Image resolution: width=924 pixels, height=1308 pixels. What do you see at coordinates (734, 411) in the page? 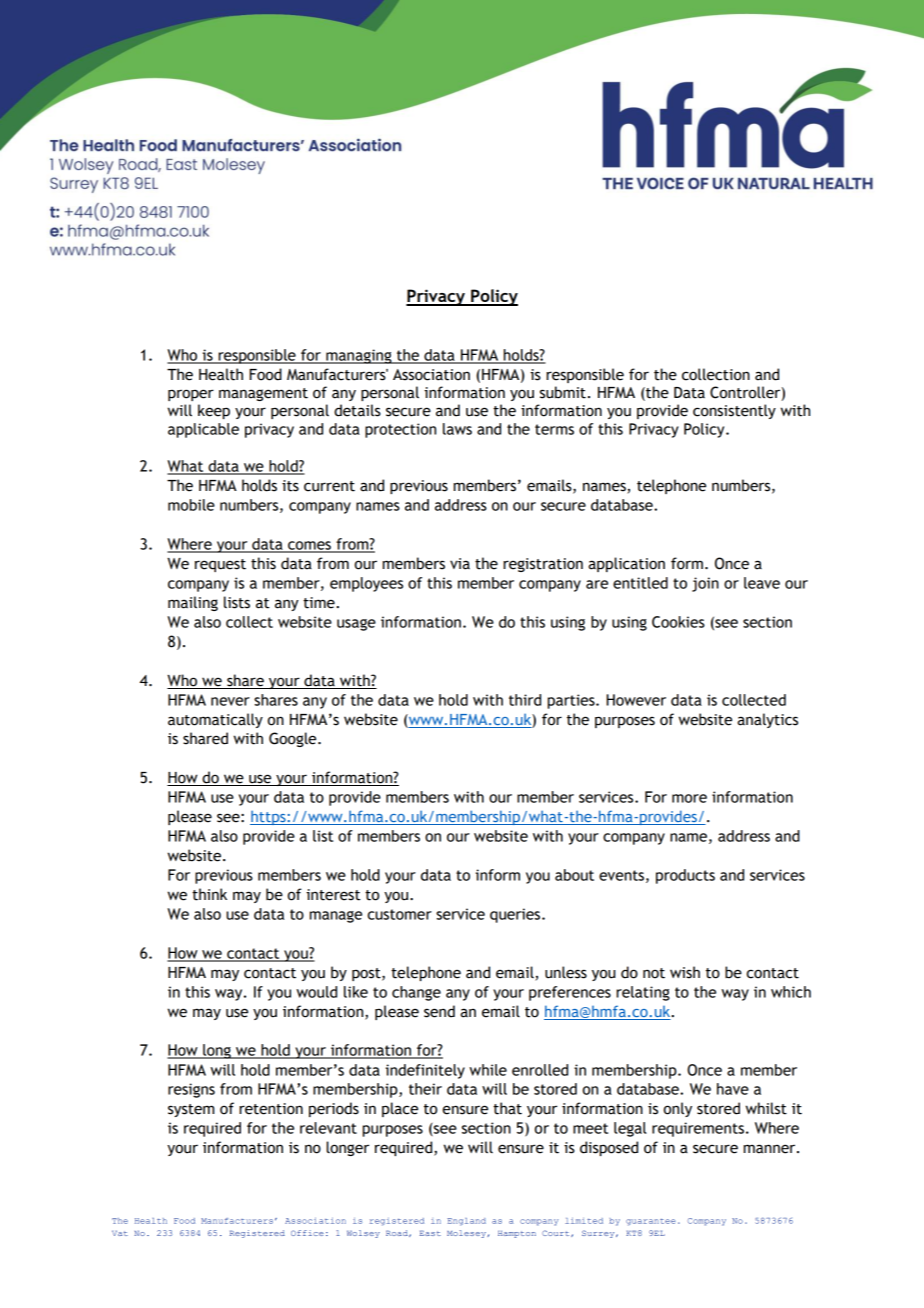
I see `consistently` at bounding box center [734, 411].
